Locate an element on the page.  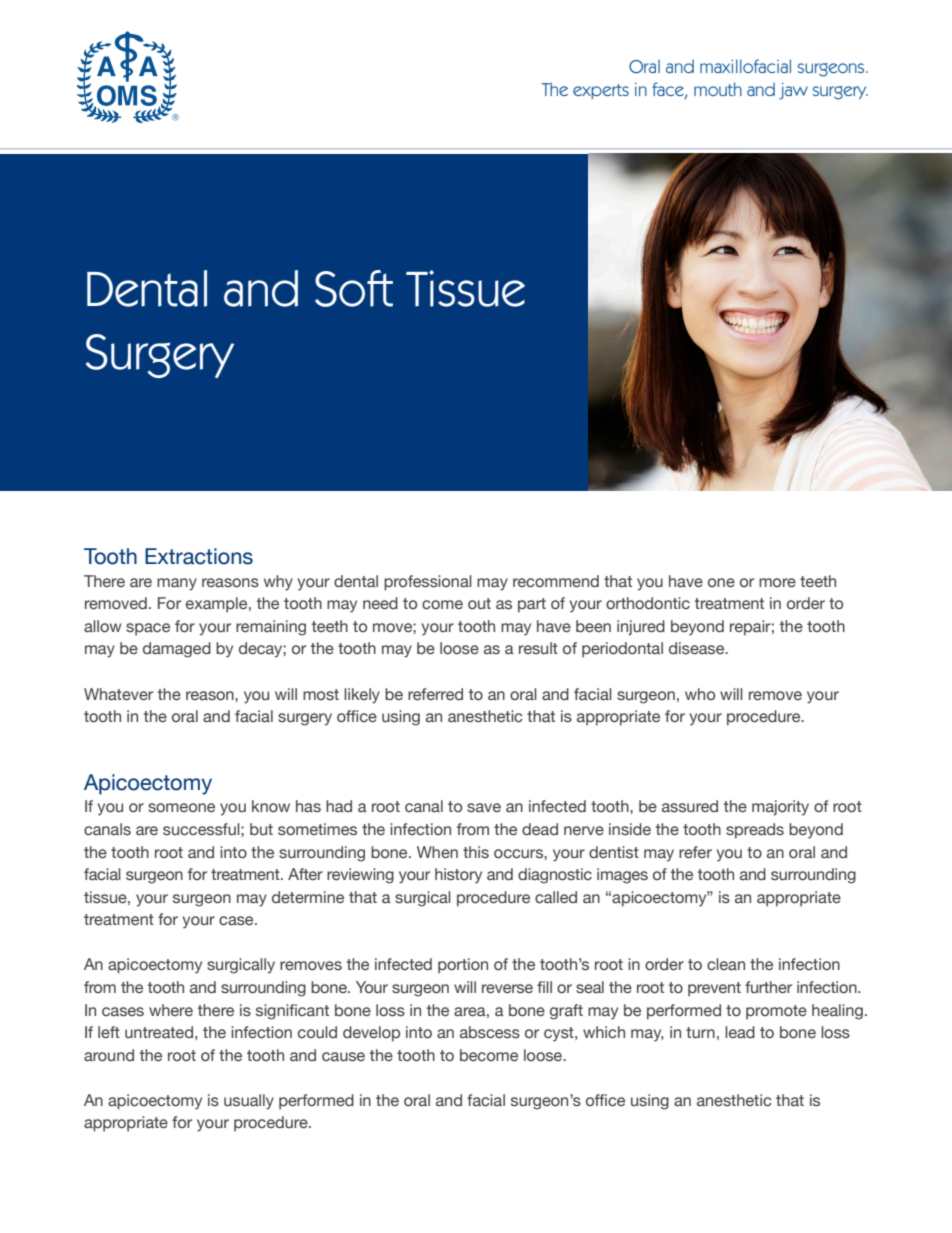
Extractions is located at coordinates (199, 556).
